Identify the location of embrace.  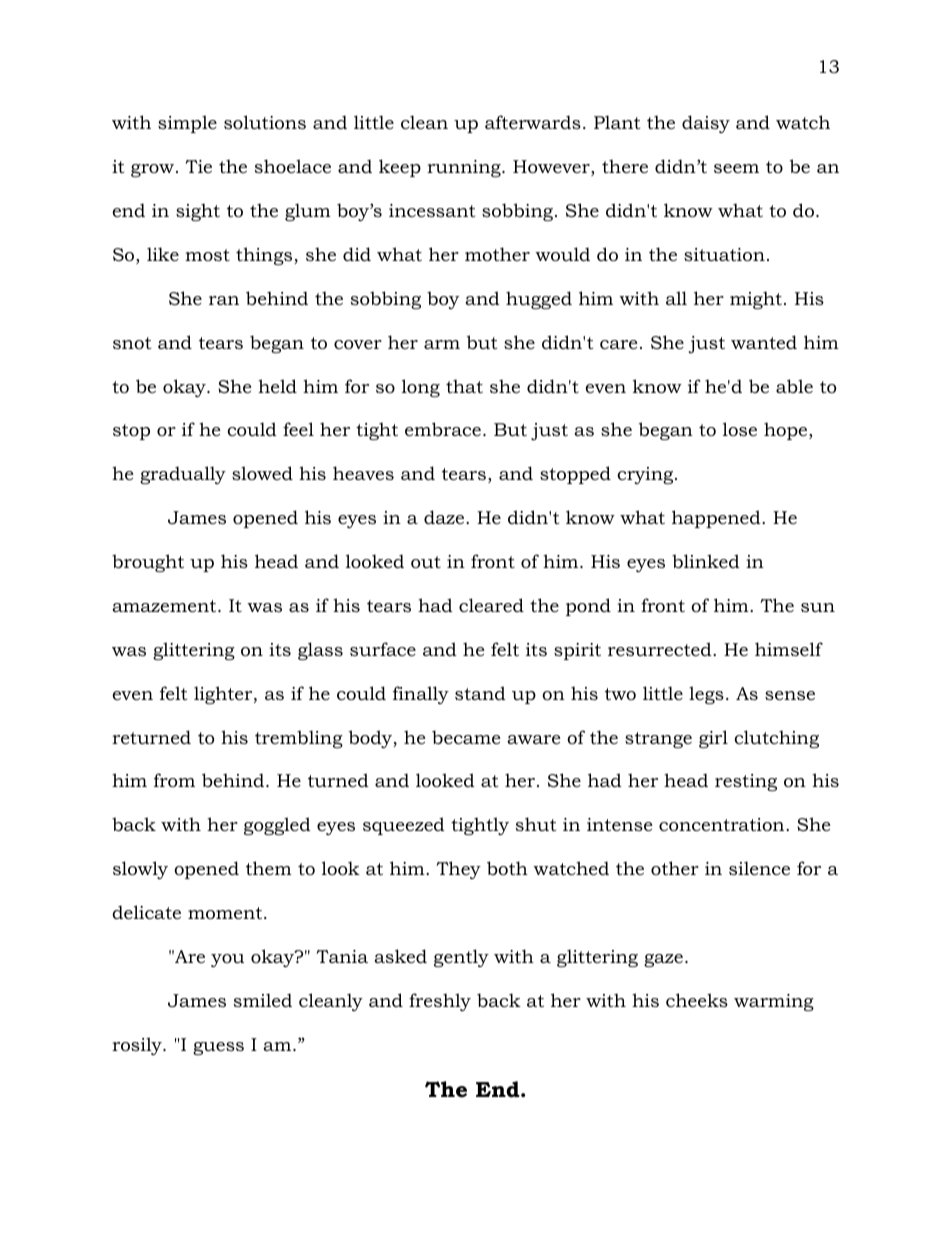
(443, 429).
